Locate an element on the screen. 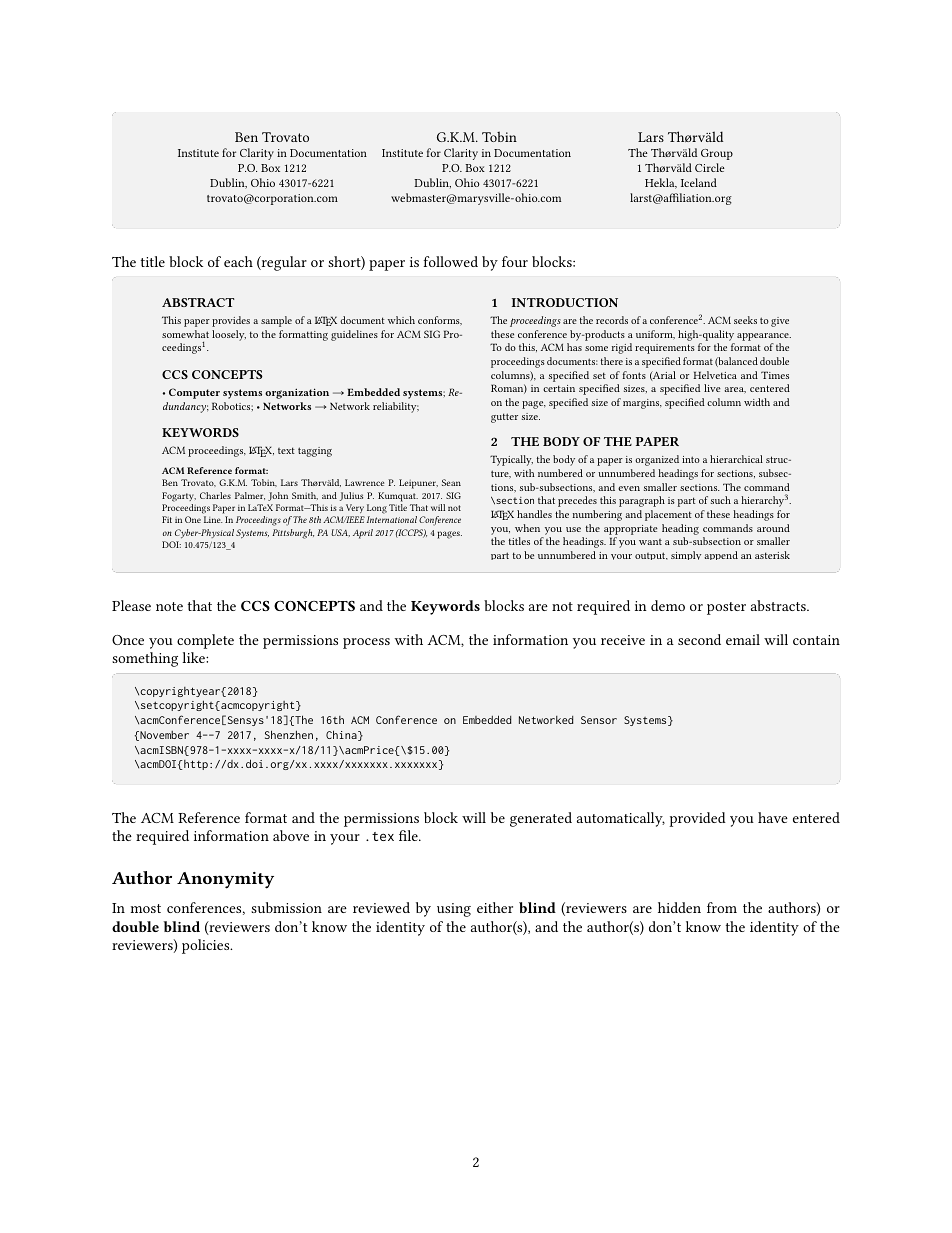 Image resolution: width=952 pixels, height=1233 pixels. using is located at coordinates (454, 910).
